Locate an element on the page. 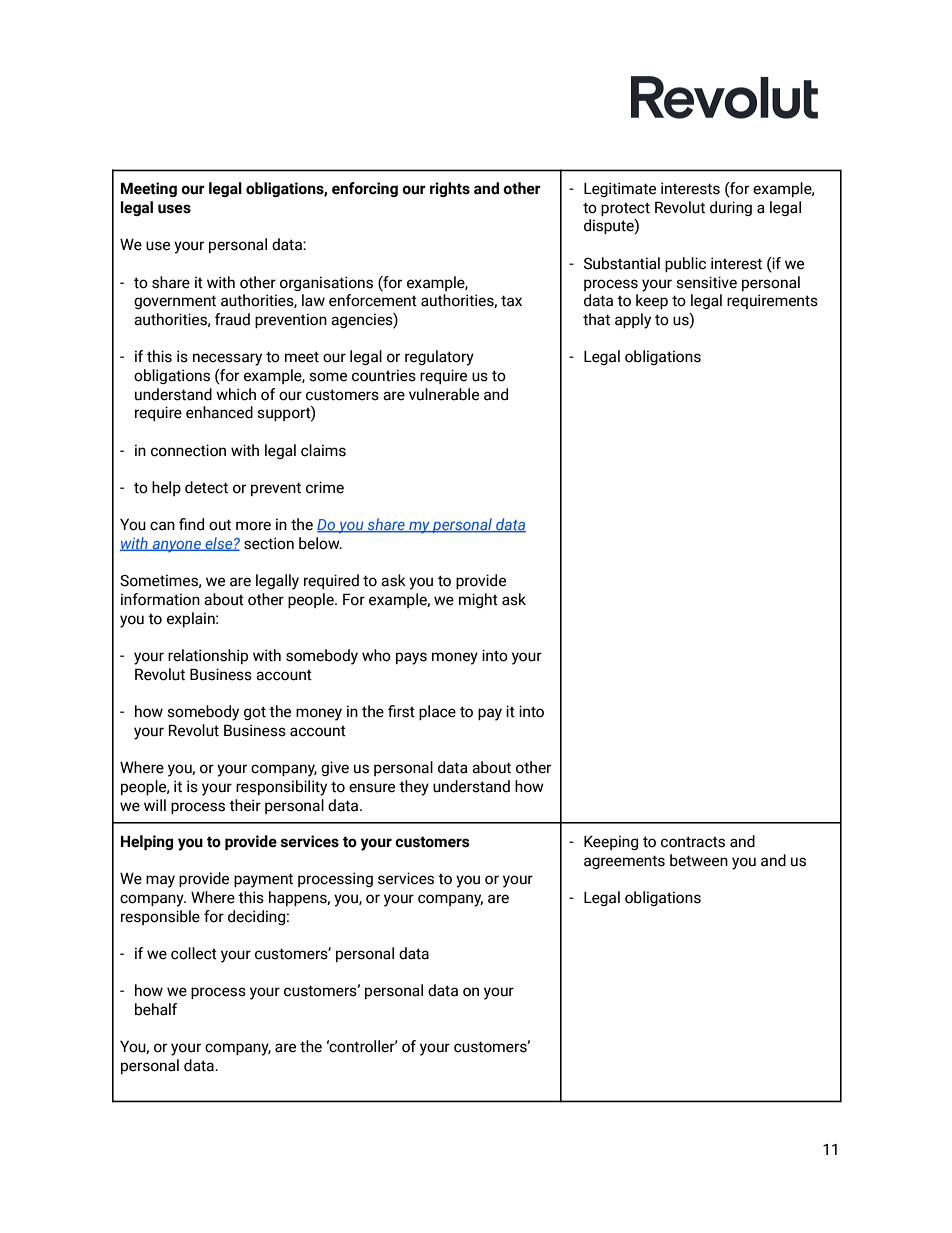 This image has width=952, height=1233. got is located at coordinates (255, 713).
